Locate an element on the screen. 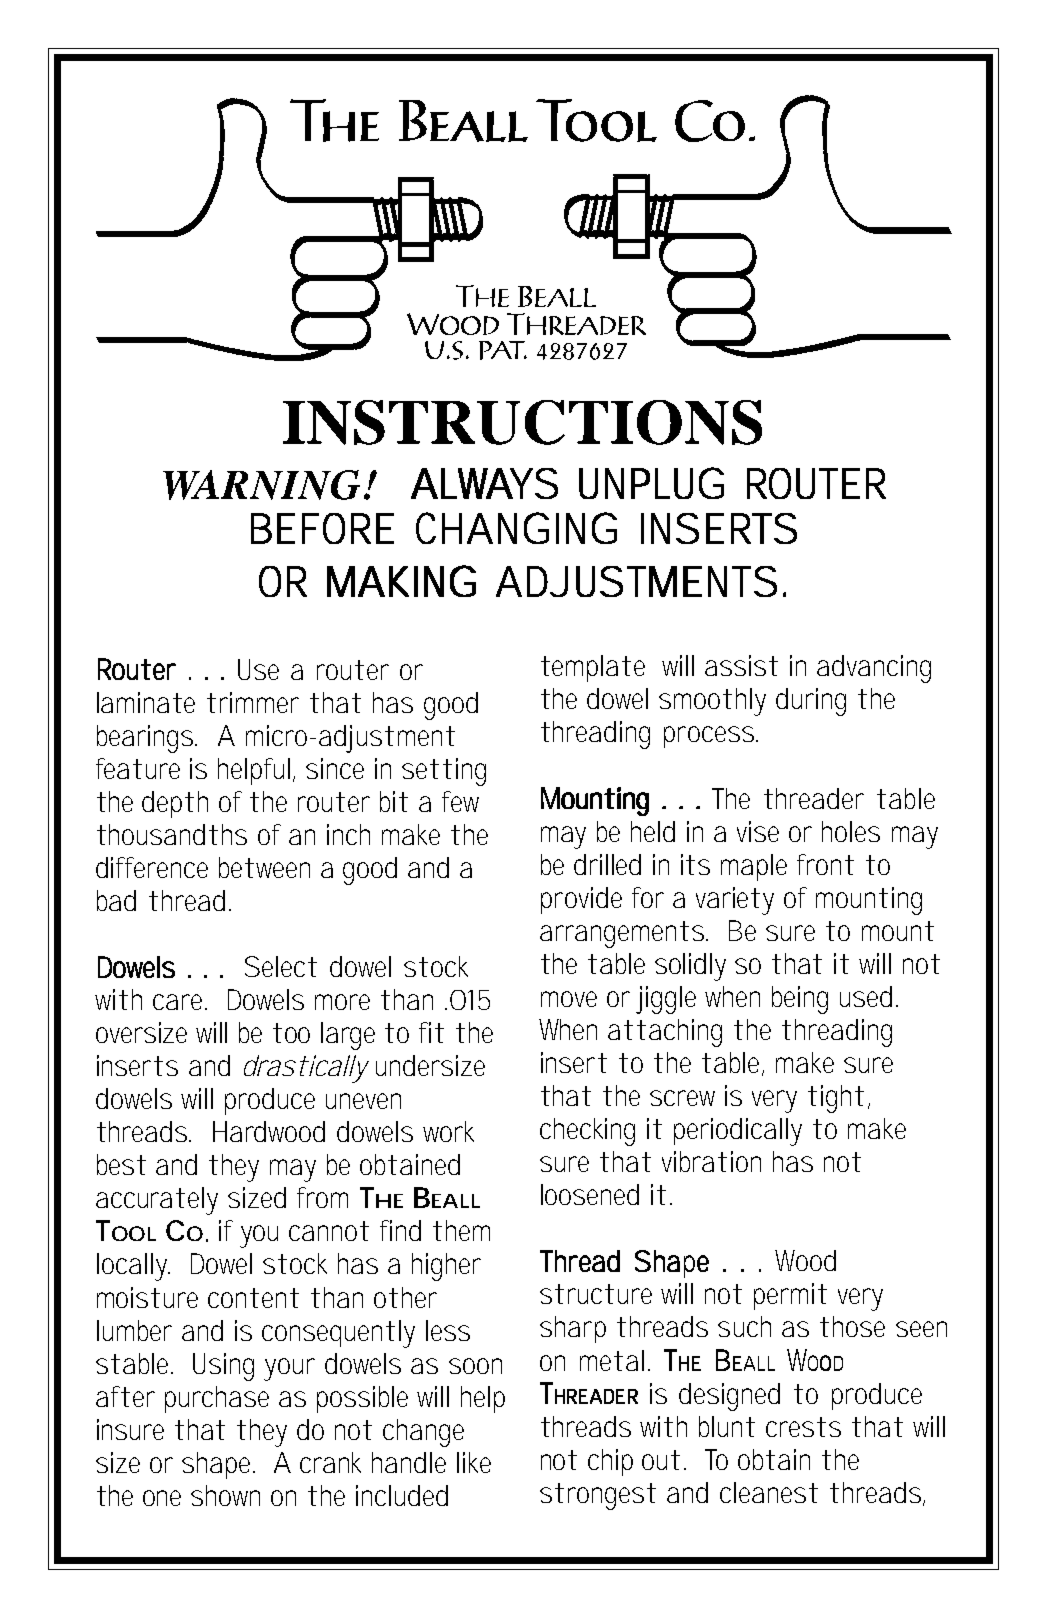 The height and width of the screenshot is (1618, 1047). shown is located at coordinates (225, 1495).
